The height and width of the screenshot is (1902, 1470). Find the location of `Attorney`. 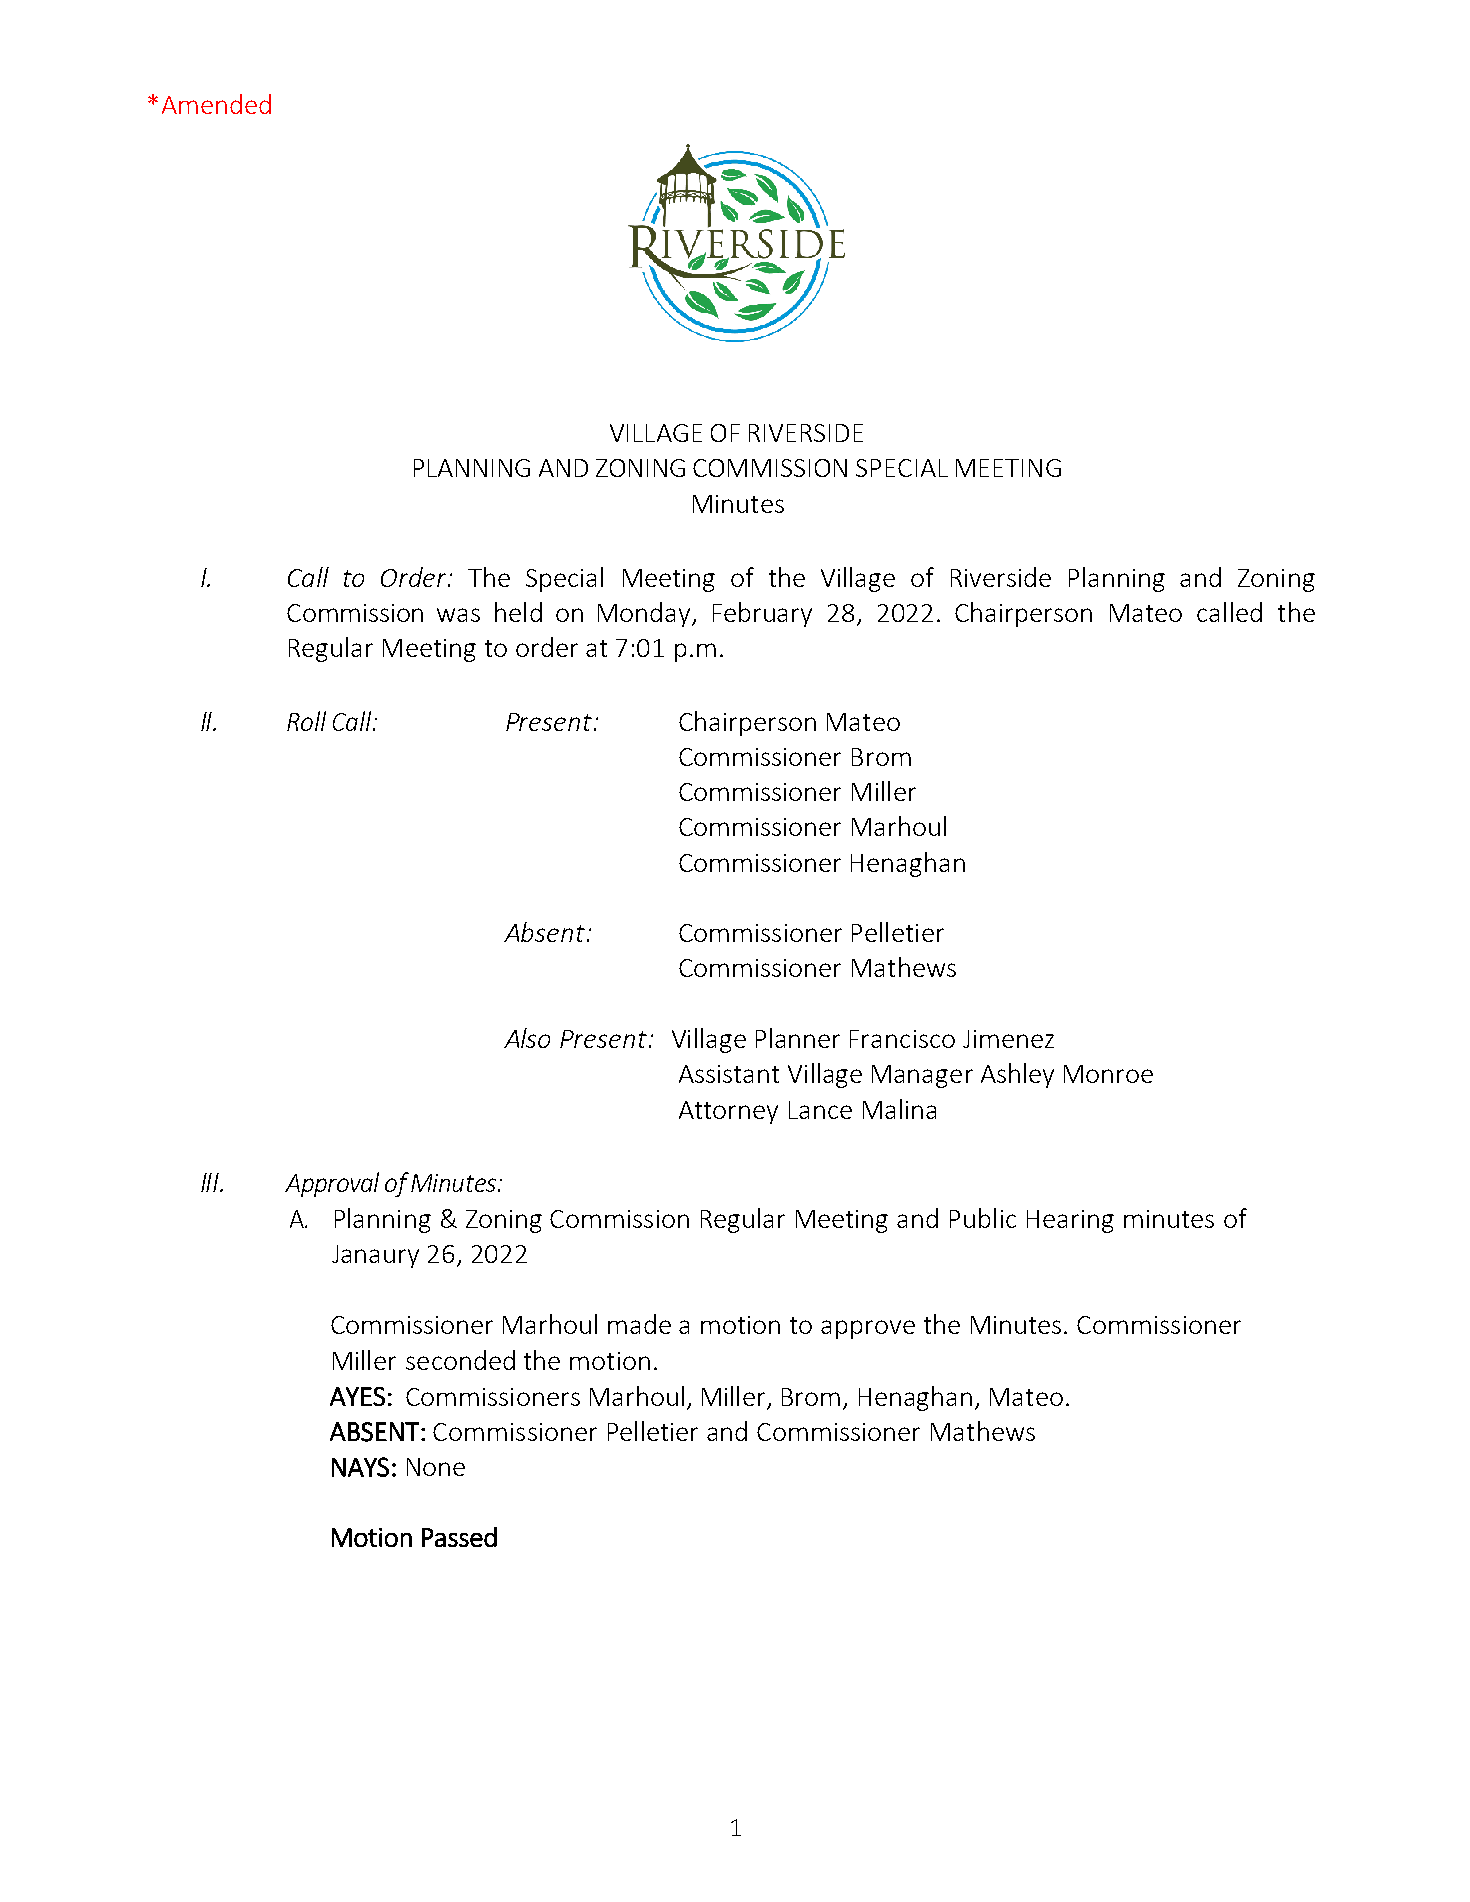

Attorney is located at coordinates (728, 1112).
